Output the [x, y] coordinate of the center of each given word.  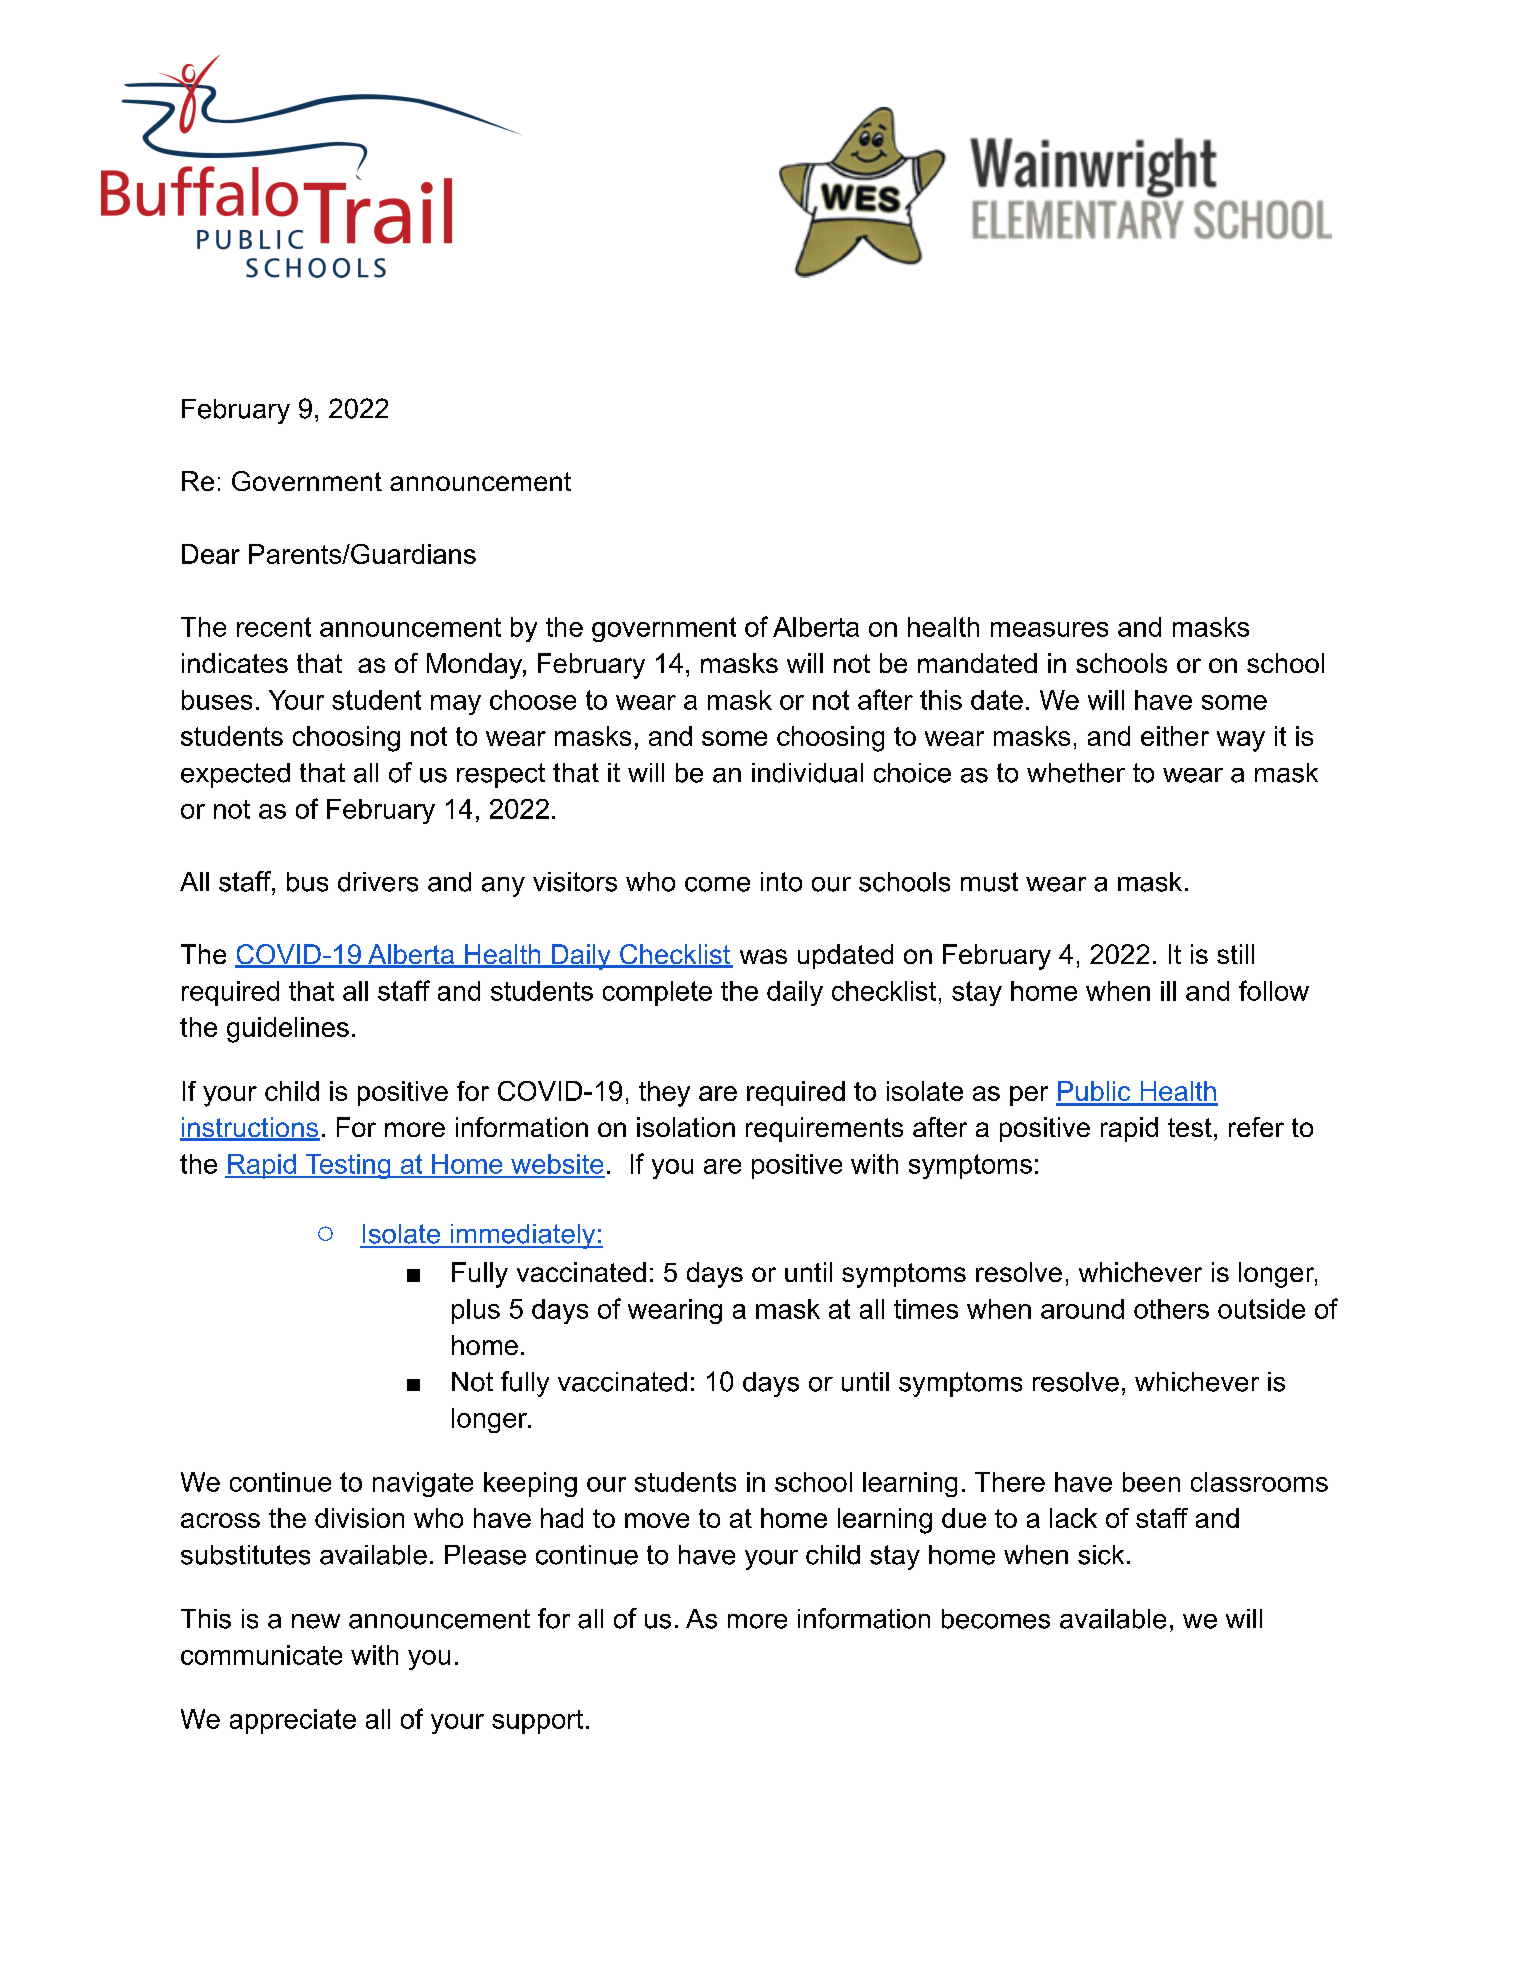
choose [533, 700]
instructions [250, 1128]
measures [1049, 629]
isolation [686, 1127]
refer [1256, 1127]
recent [274, 627]
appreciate [293, 1721]
